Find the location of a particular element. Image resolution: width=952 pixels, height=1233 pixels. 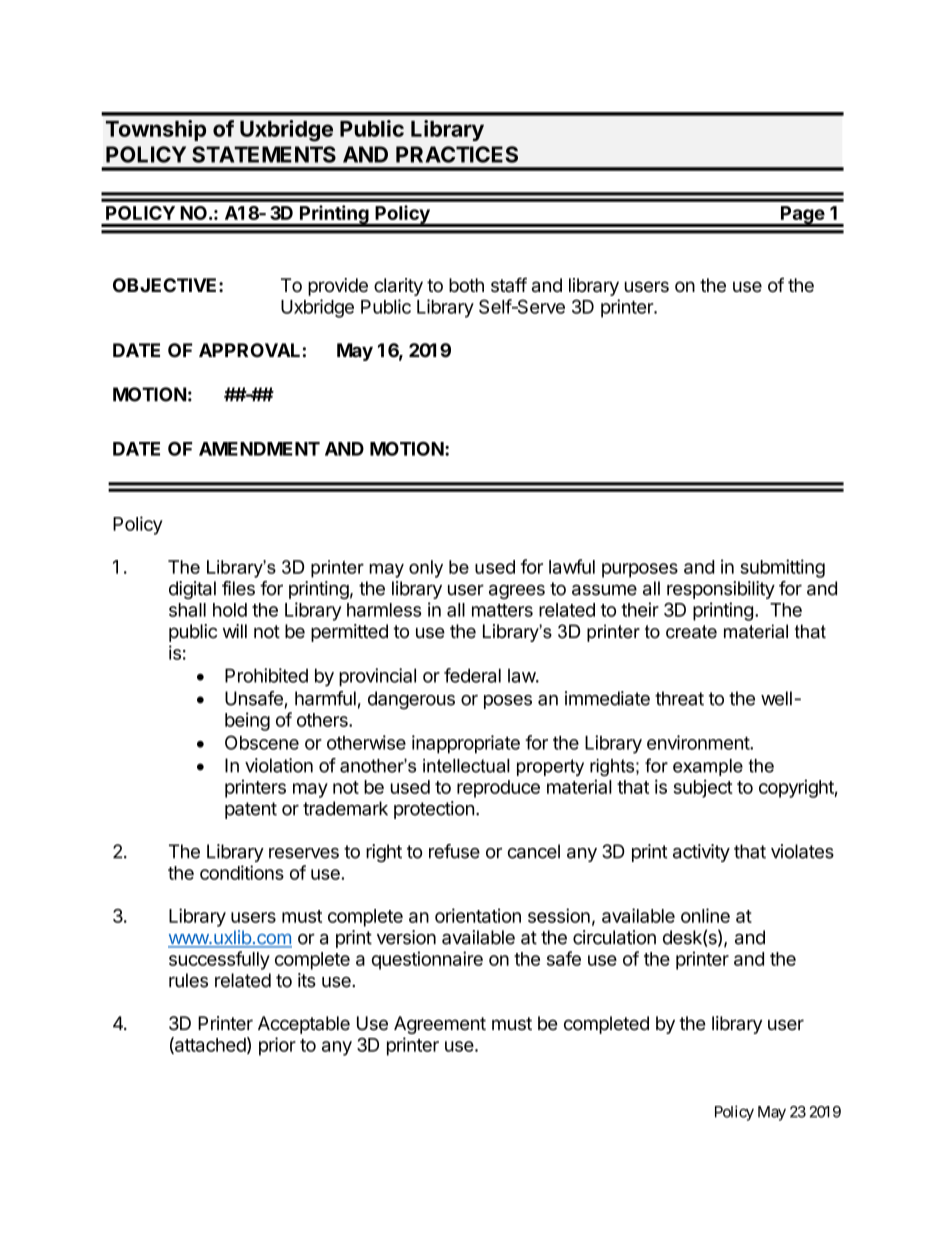

responsibility is located at coordinates (721, 590).
